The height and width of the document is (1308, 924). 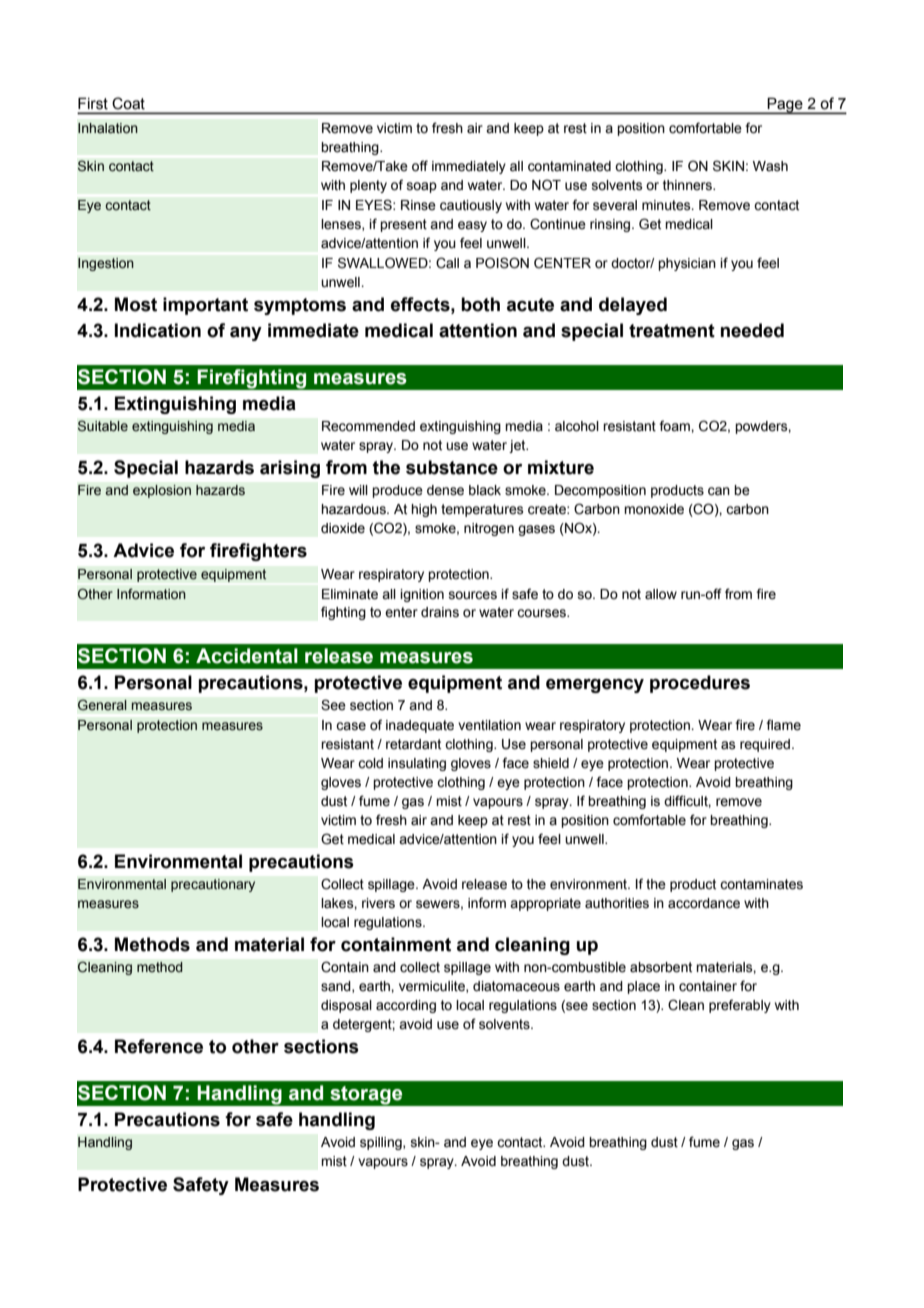 What do you see at coordinates (422, 187) in the document?
I see `soap` at bounding box center [422, 187].
